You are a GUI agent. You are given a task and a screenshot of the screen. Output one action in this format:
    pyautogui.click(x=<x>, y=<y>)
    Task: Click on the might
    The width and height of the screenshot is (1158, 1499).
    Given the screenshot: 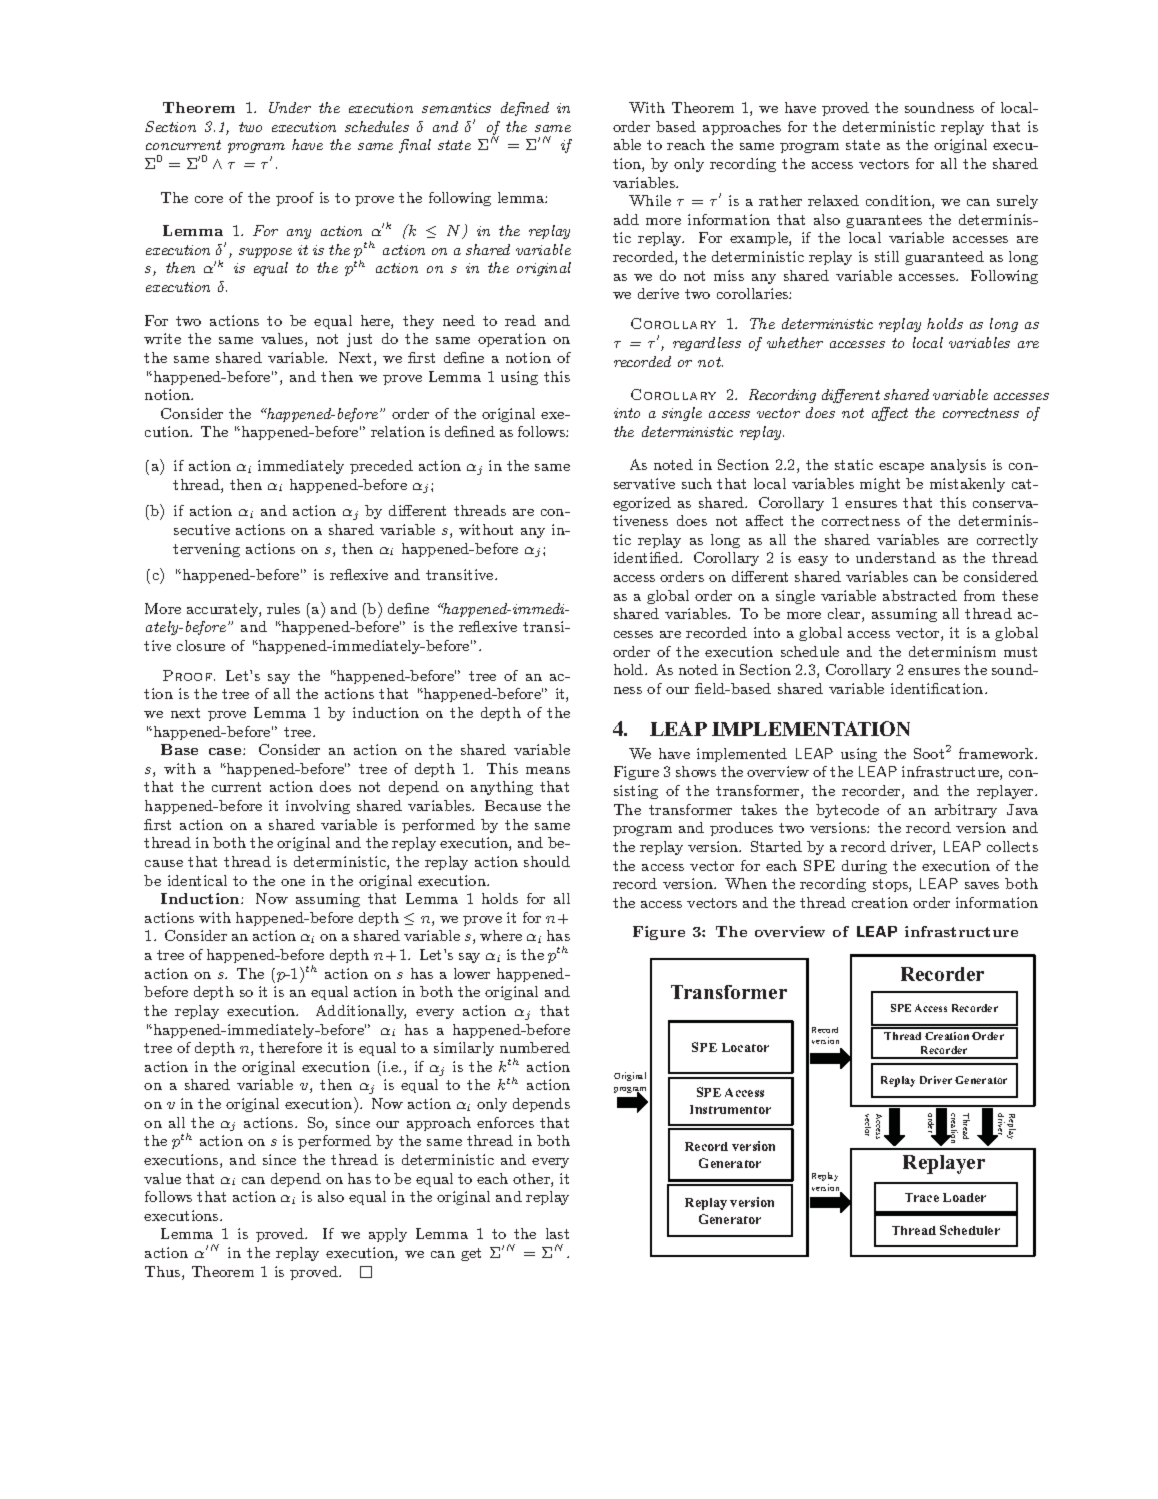 What is the action you would take?
    pyautogui.click(x=880, y=485)
